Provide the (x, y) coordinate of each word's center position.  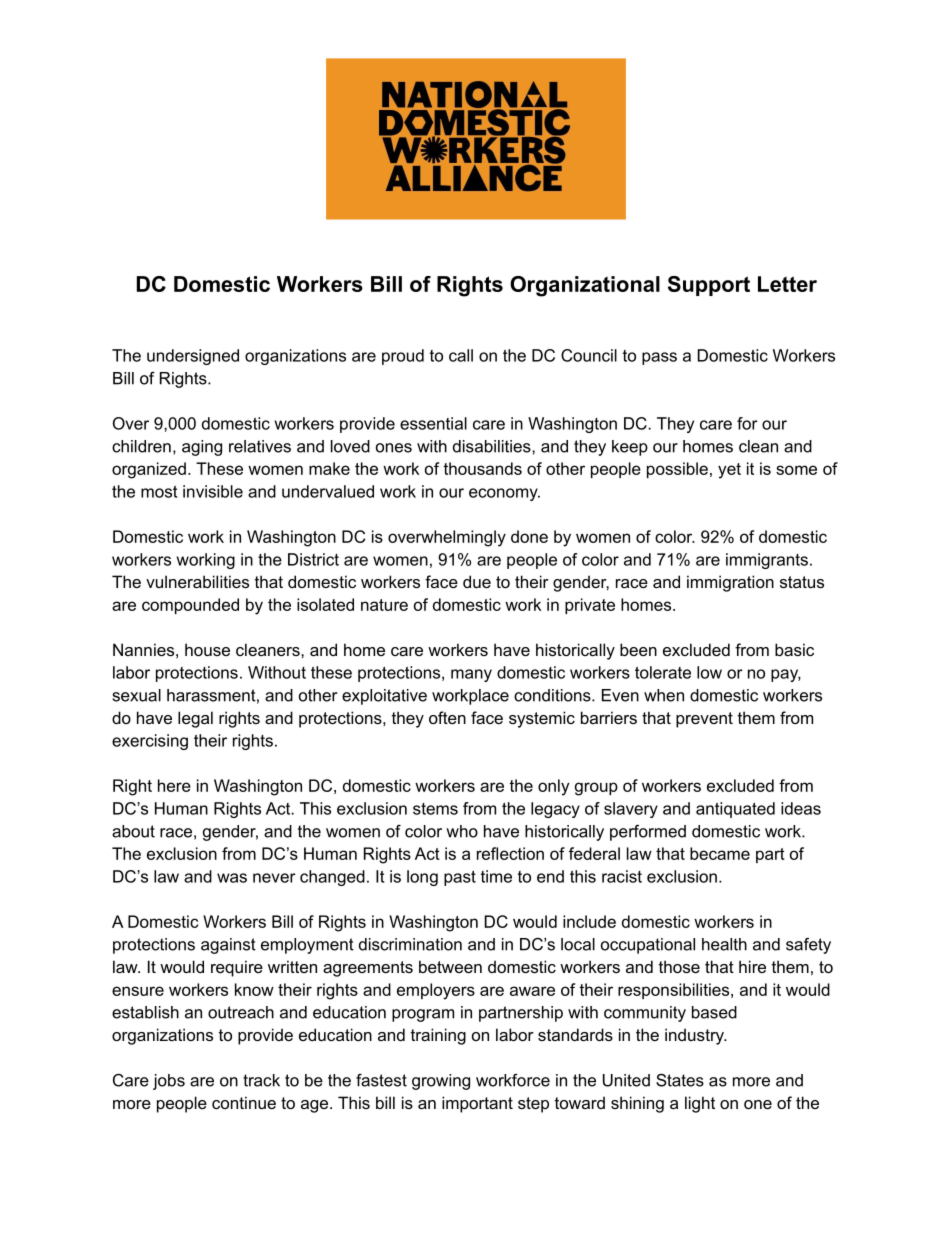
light (700, 1104)
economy (504, 494)
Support (709, 286)
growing (441, 1082)
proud (403, 357)
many (471, 675)
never (274, 878)
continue (244, 1102)
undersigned (193, 357)
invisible (213, 491)
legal (195, 719)
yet (729, 471)
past (460, 878)
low (709, 672)
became (720, 853)
